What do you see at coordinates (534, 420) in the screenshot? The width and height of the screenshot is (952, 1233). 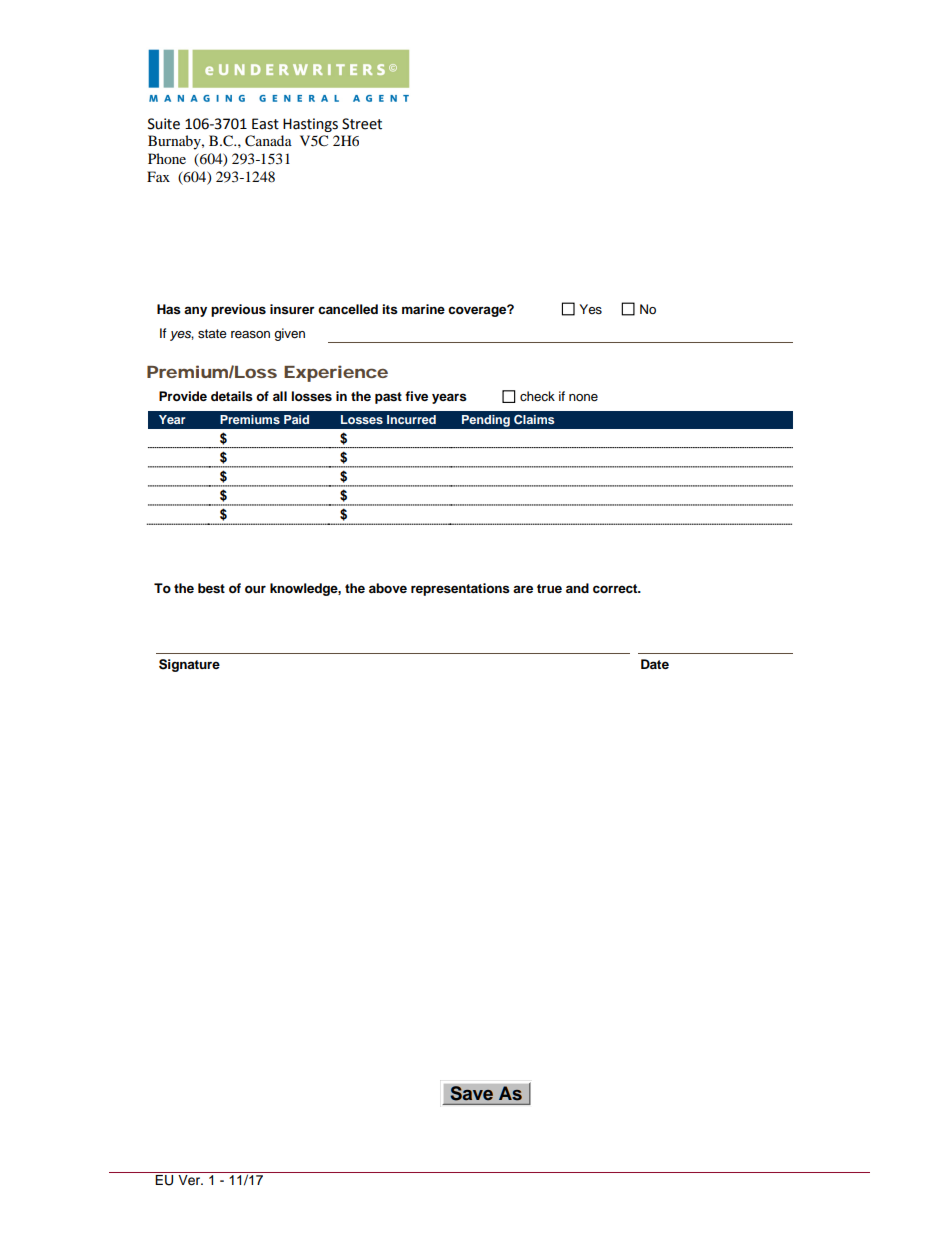 I see `Claims` at bounding box center [534, 420].
